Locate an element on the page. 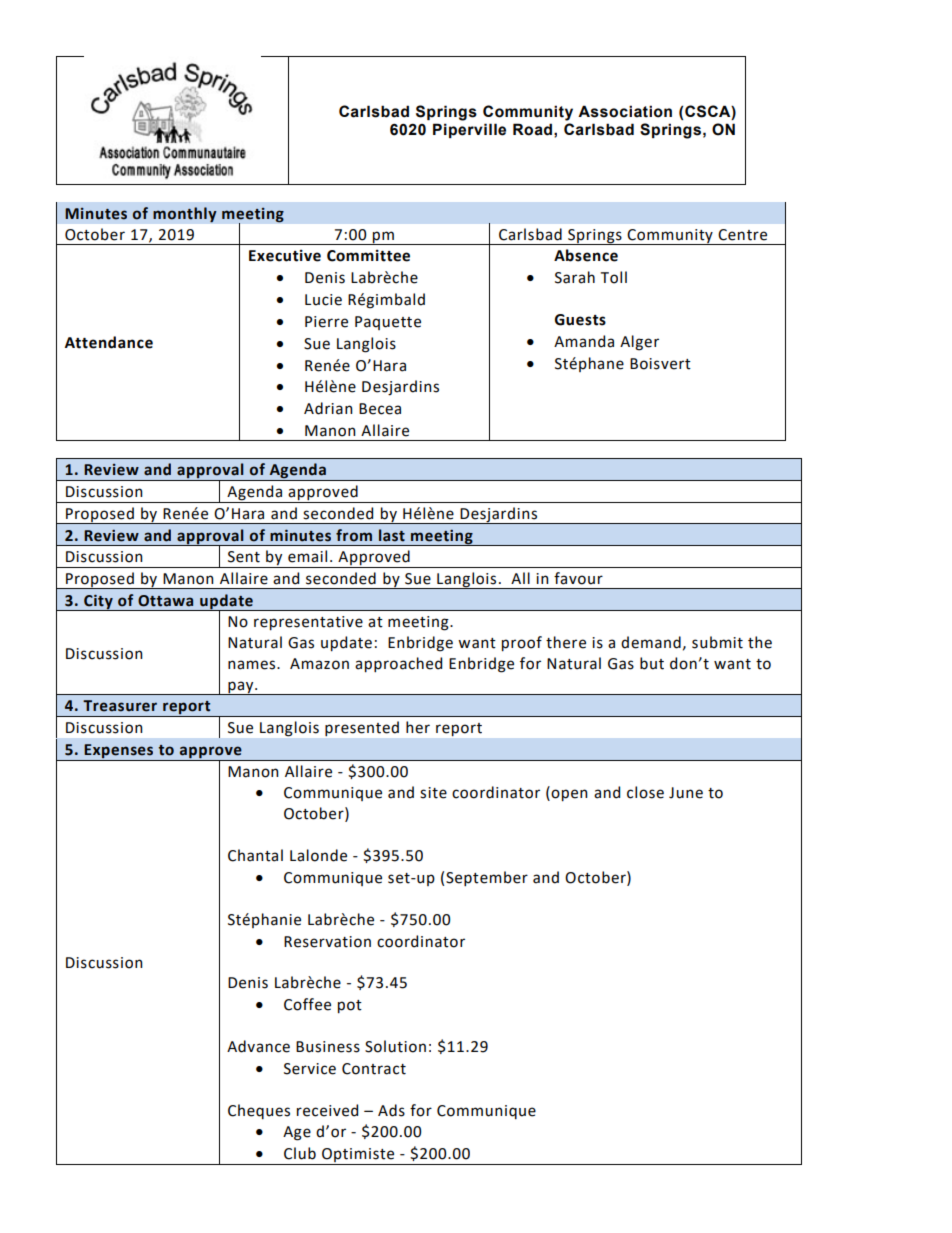  close is located at coordinates (645, 792).
